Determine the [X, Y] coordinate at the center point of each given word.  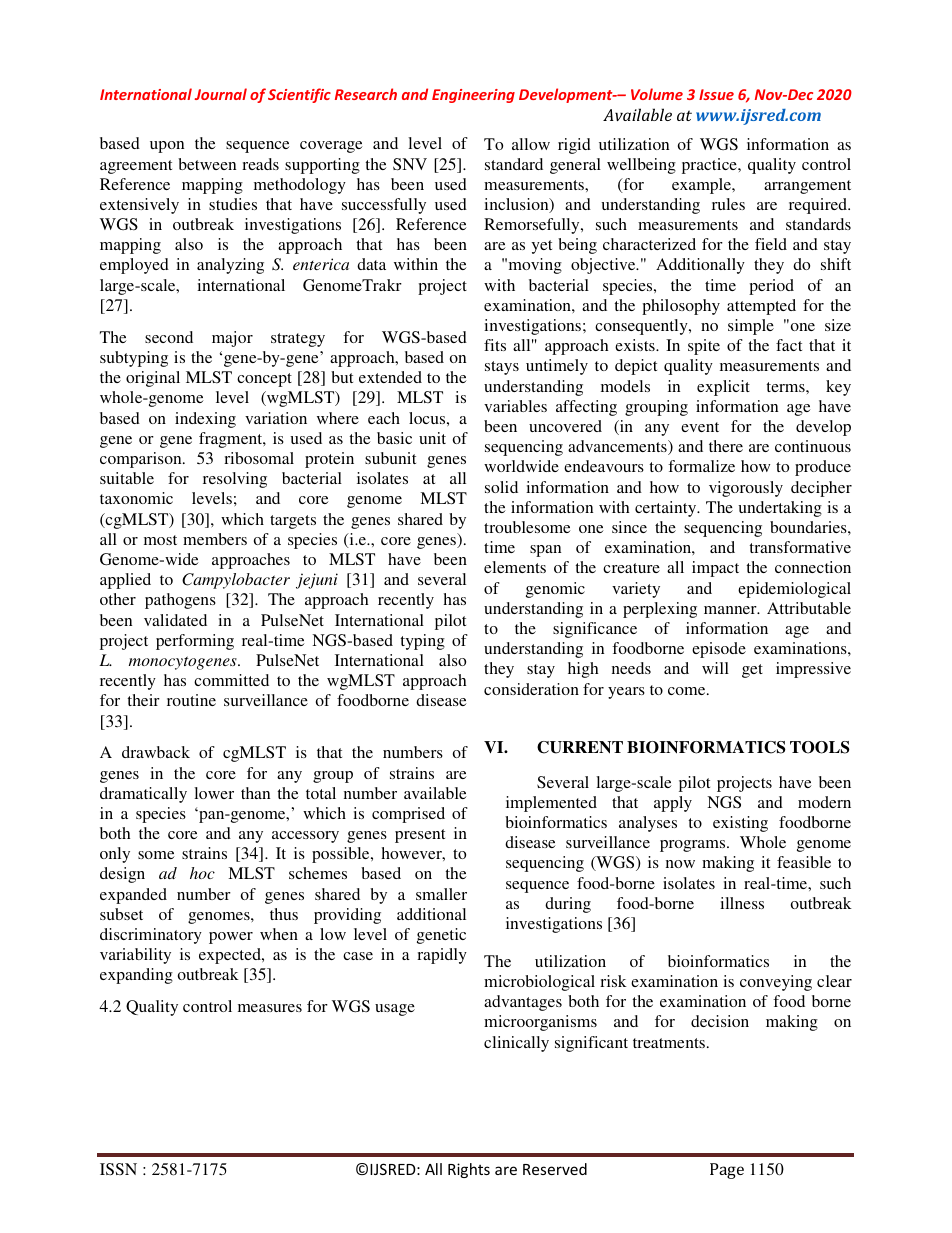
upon [167, 147]
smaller [441, 894]
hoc [202, 873]
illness [742, 903]
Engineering [473, 96]
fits [495, 345]
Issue [716, 94]
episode [719, 650]
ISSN [118, 1169]
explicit [723, 388]
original [153, 379]
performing [195, 642]
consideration [531, 689]
